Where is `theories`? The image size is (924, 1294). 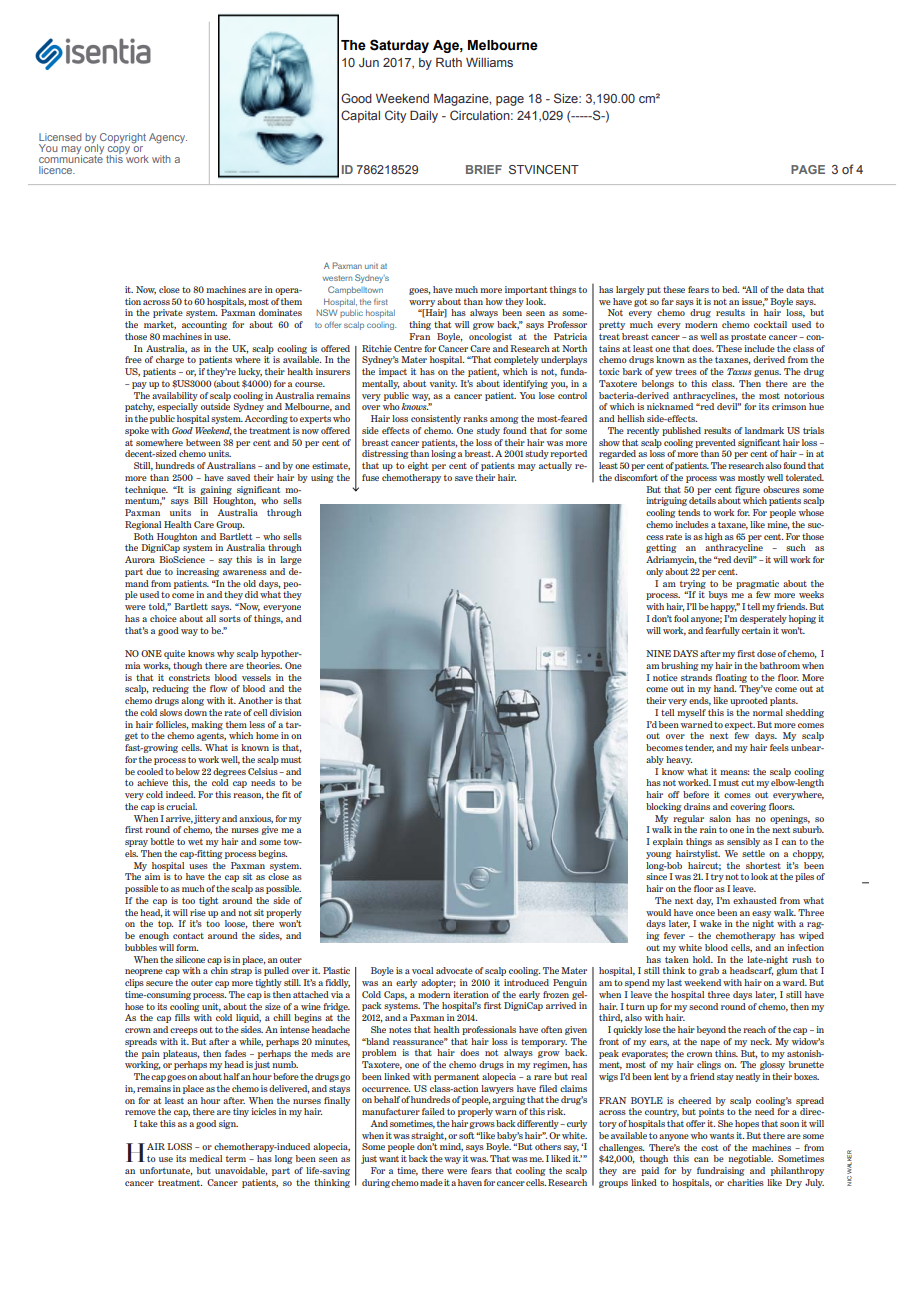
theories is located at coordinates (264, 665).
